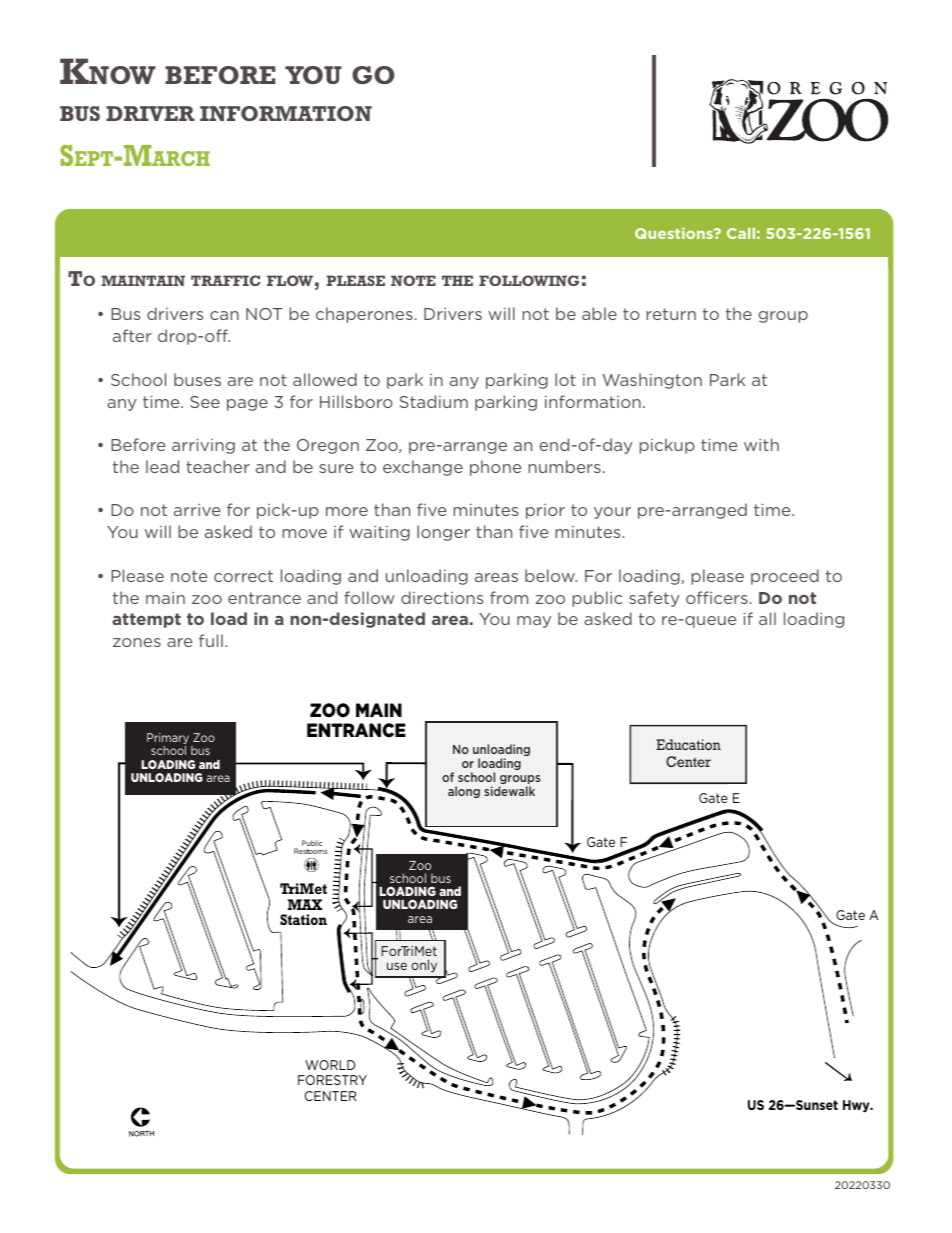 The width and height of the screenshot is (952, 1233). I want to click on FORESTRY, so click(332, 1080).
